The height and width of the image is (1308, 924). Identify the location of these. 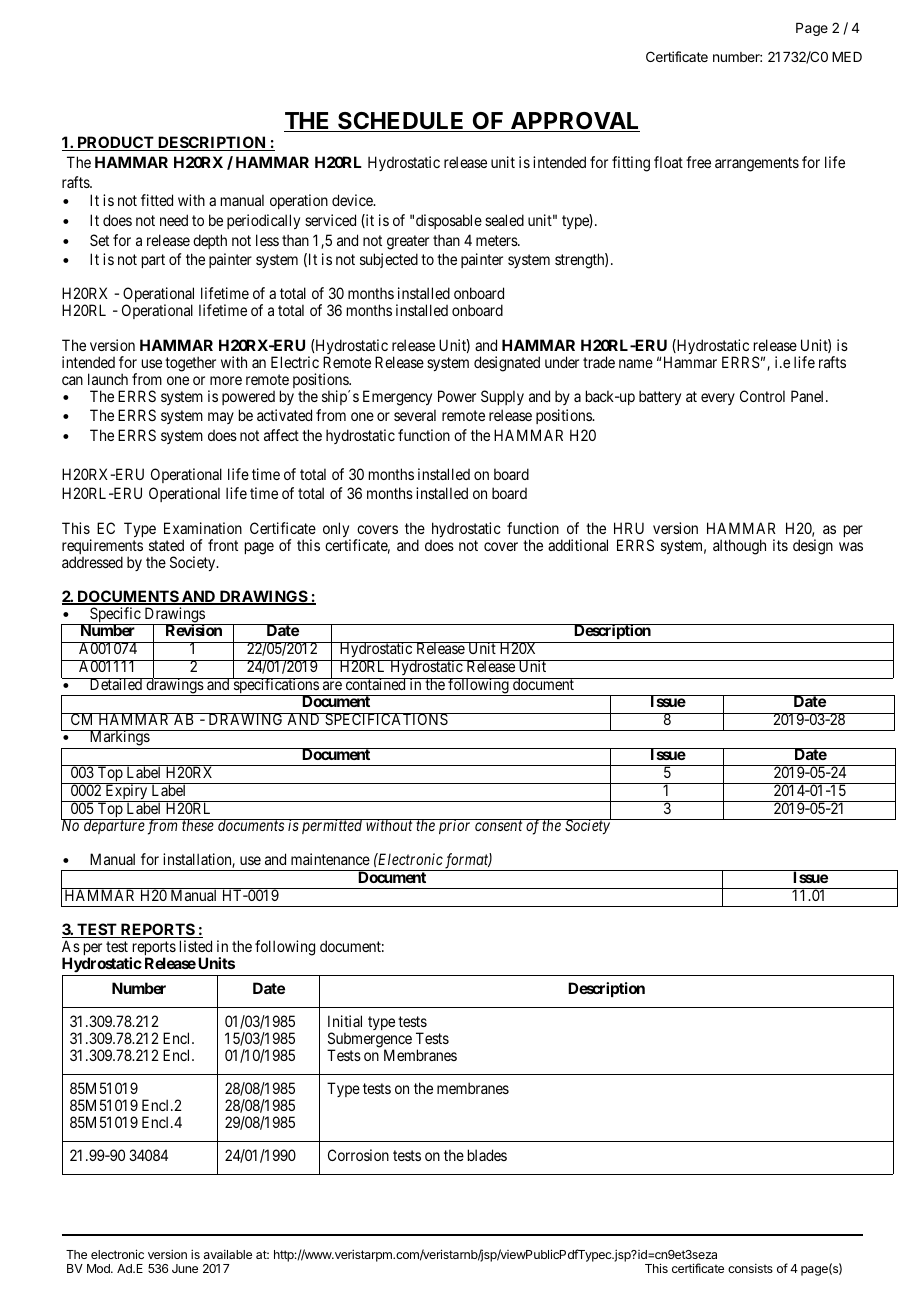
(198, 825).
